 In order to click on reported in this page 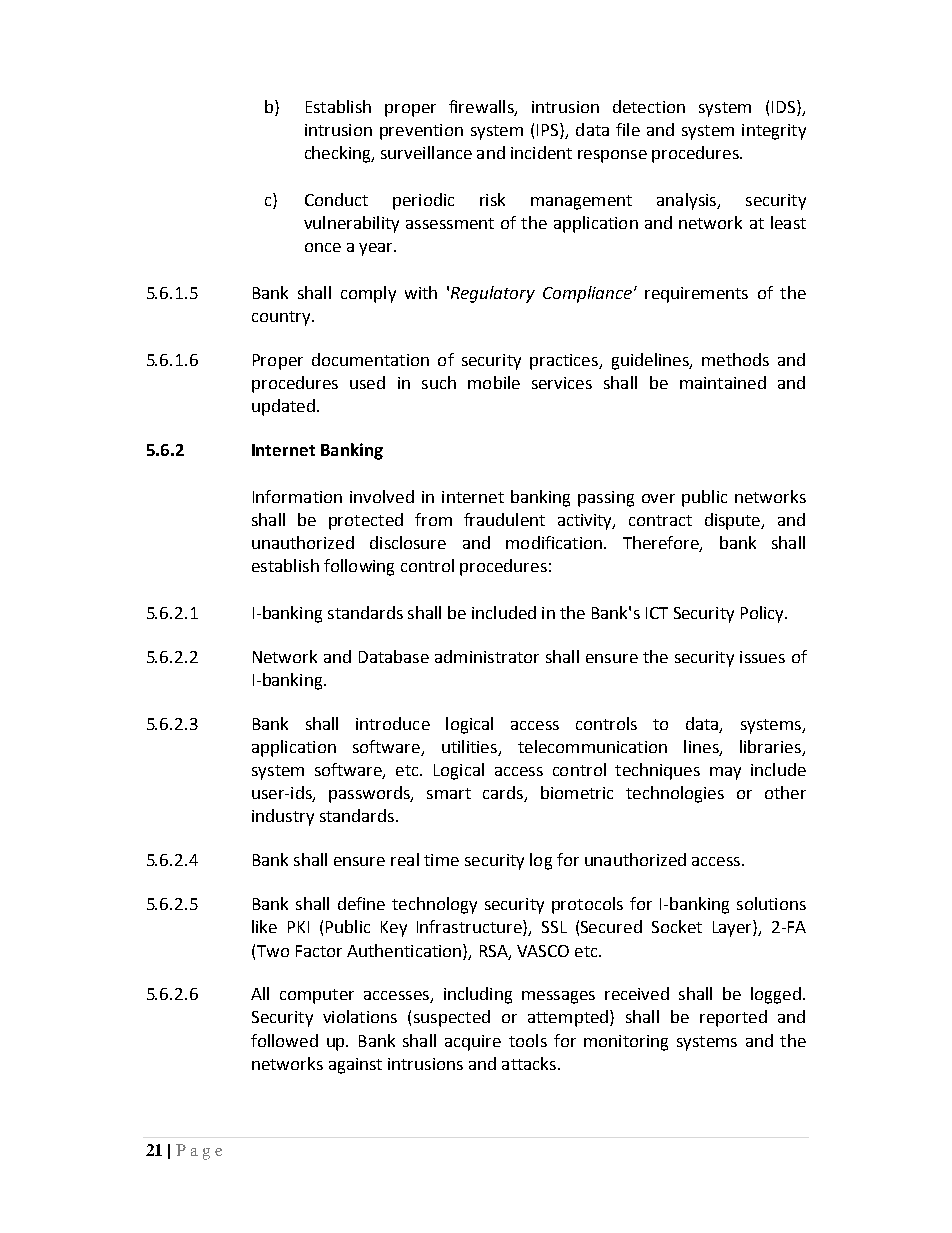, I will do `click(733, 1018)`.
